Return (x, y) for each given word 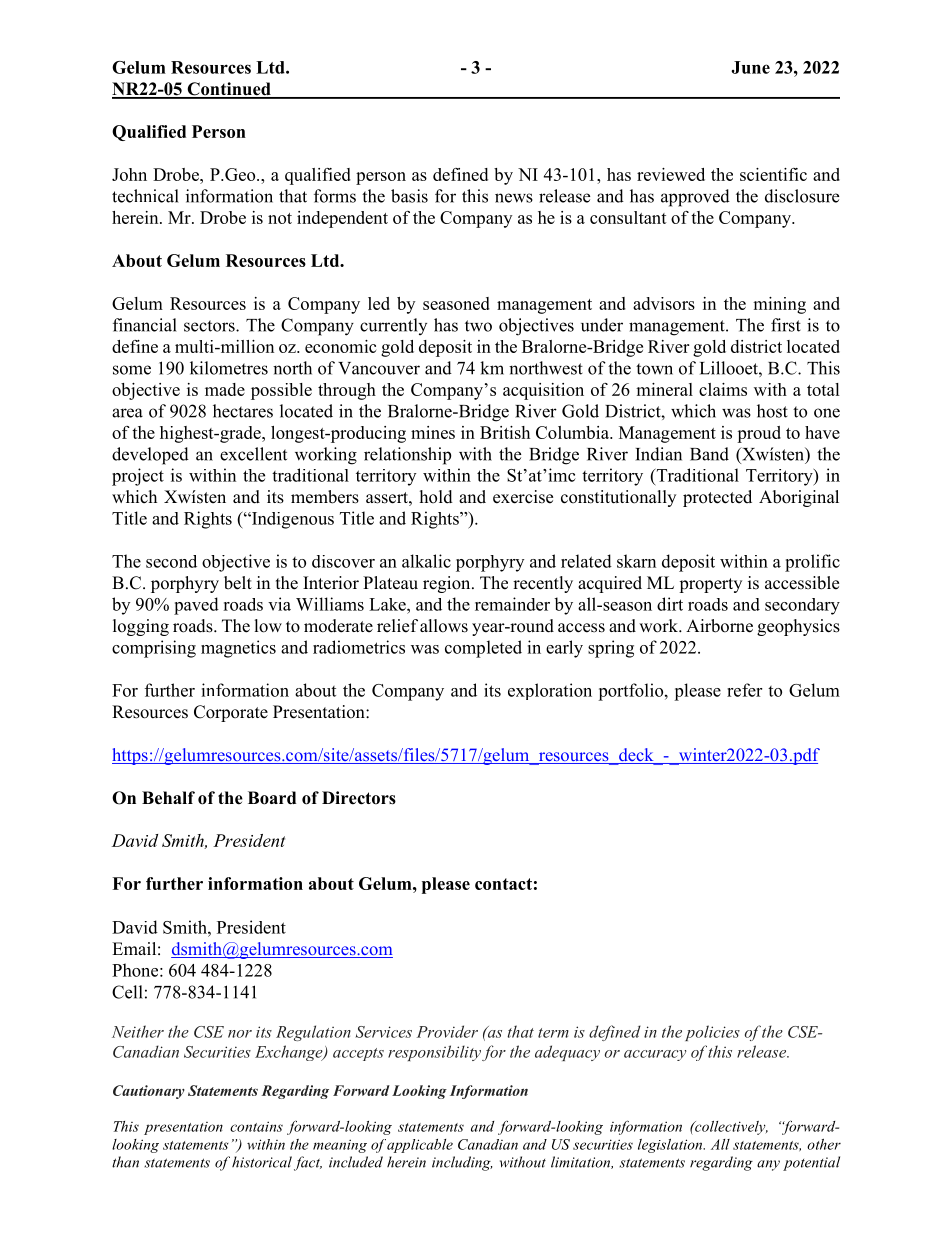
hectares (243, 411)
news (514, 198)
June (750, 67)
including (462, 1163)
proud (759, 434)
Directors (359, 798)
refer (744, 690)
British (505, 432)
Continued (229, 90)
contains (256, 1126)
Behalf (168, 798)
